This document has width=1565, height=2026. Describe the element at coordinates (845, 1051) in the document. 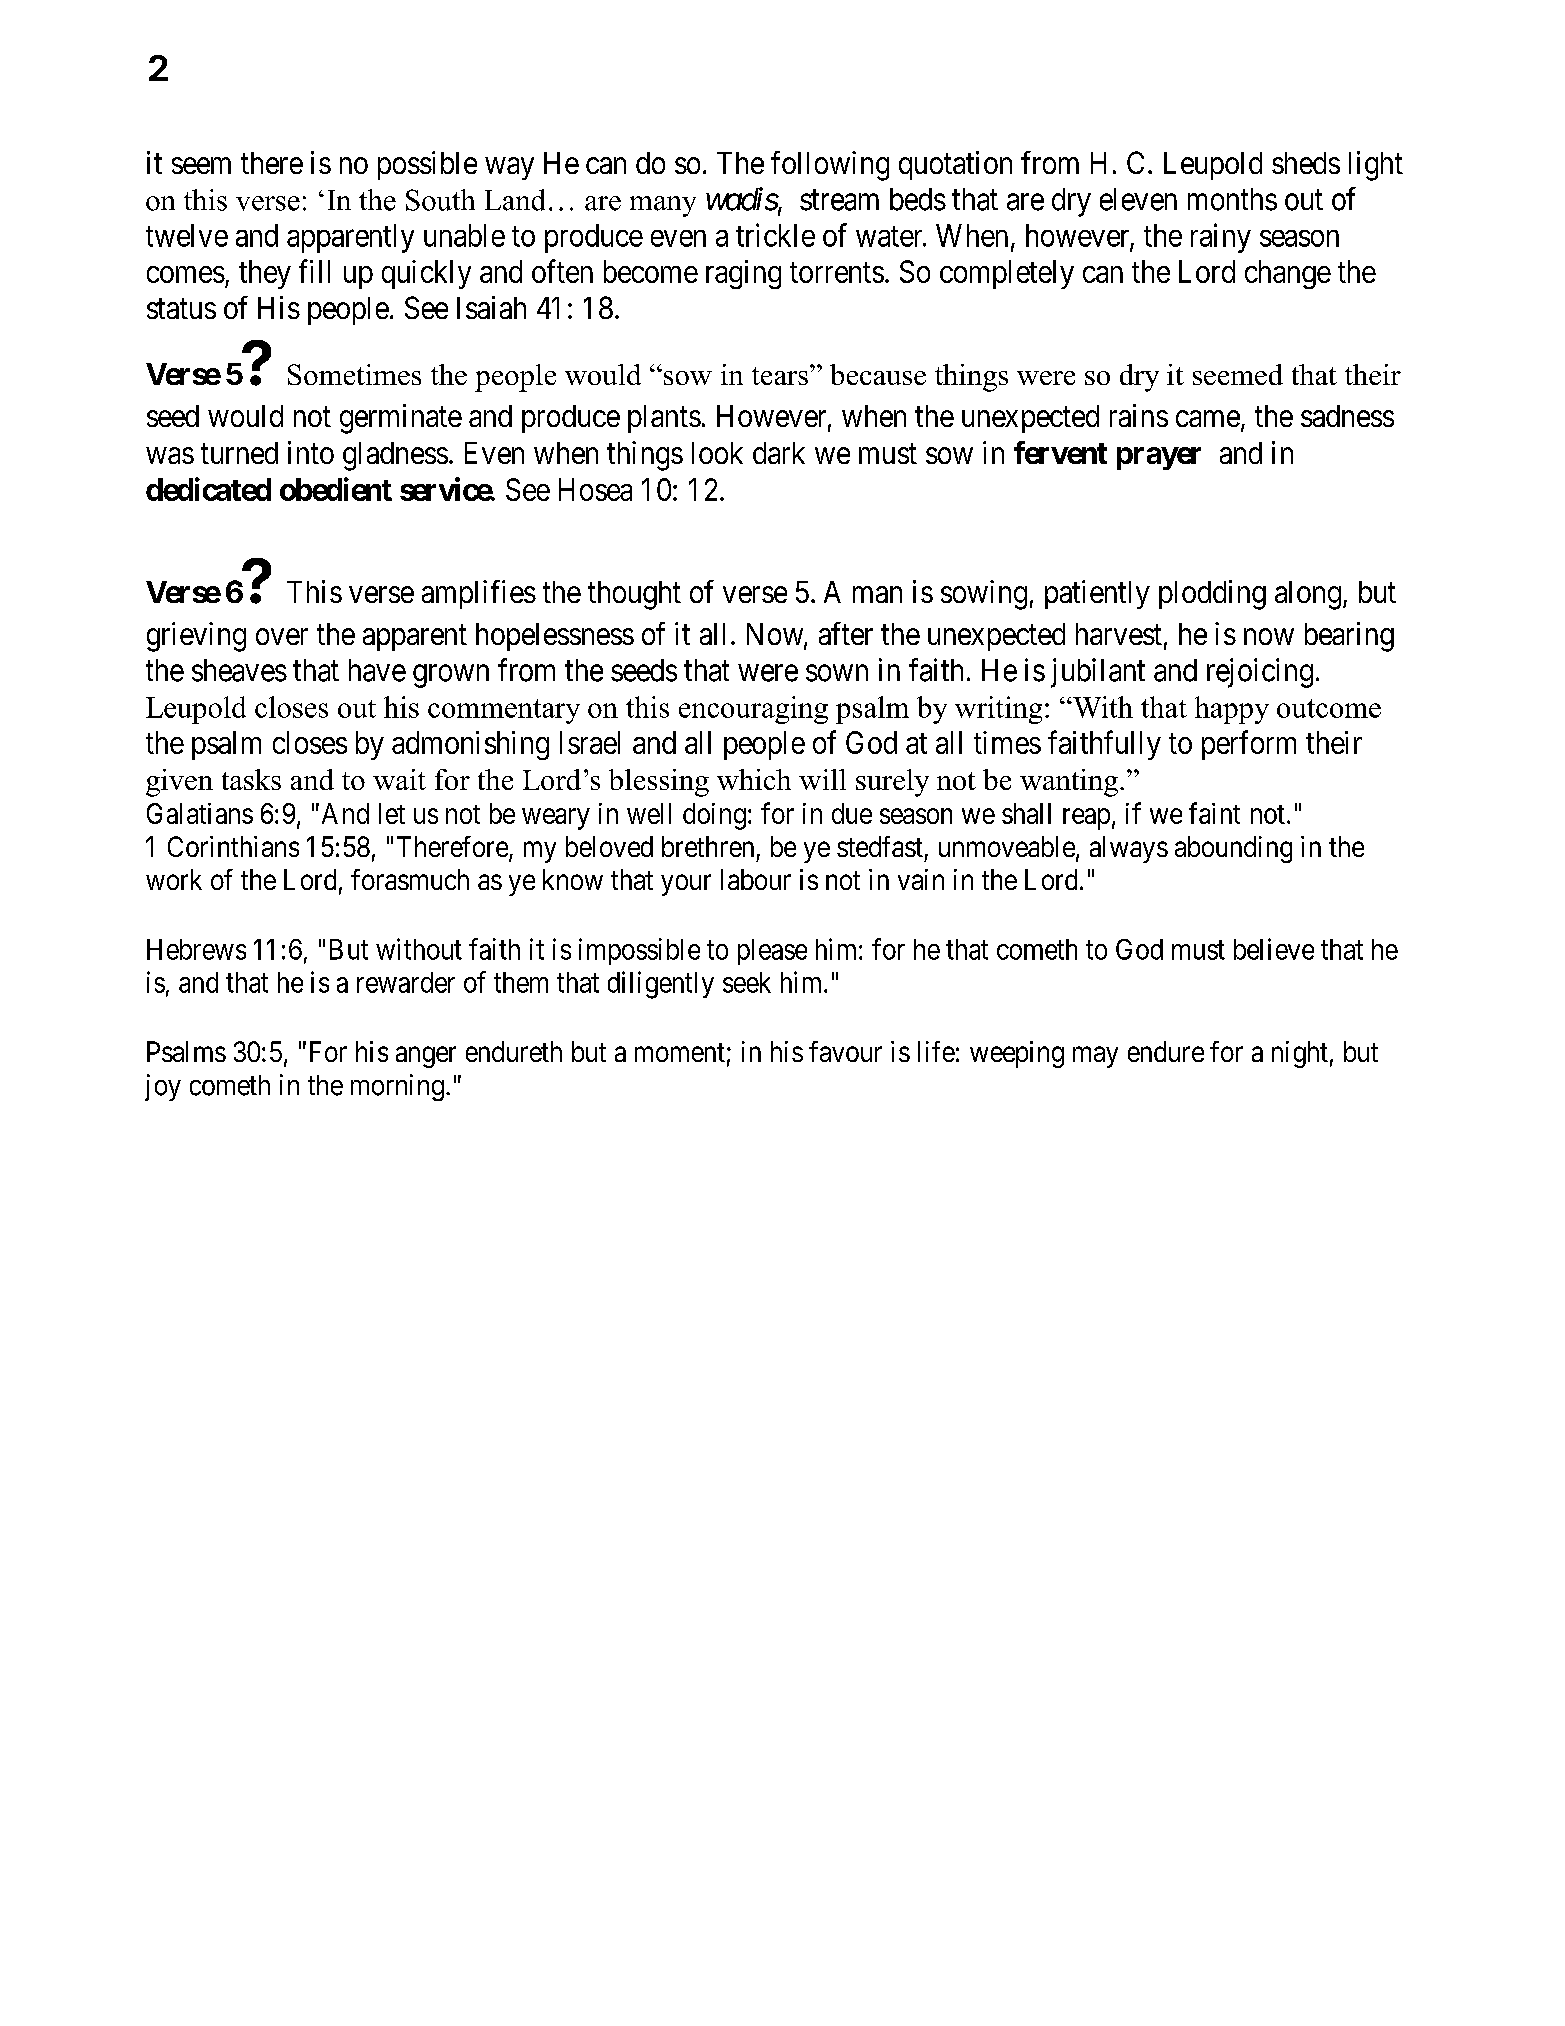

I see `favour` at that location.
